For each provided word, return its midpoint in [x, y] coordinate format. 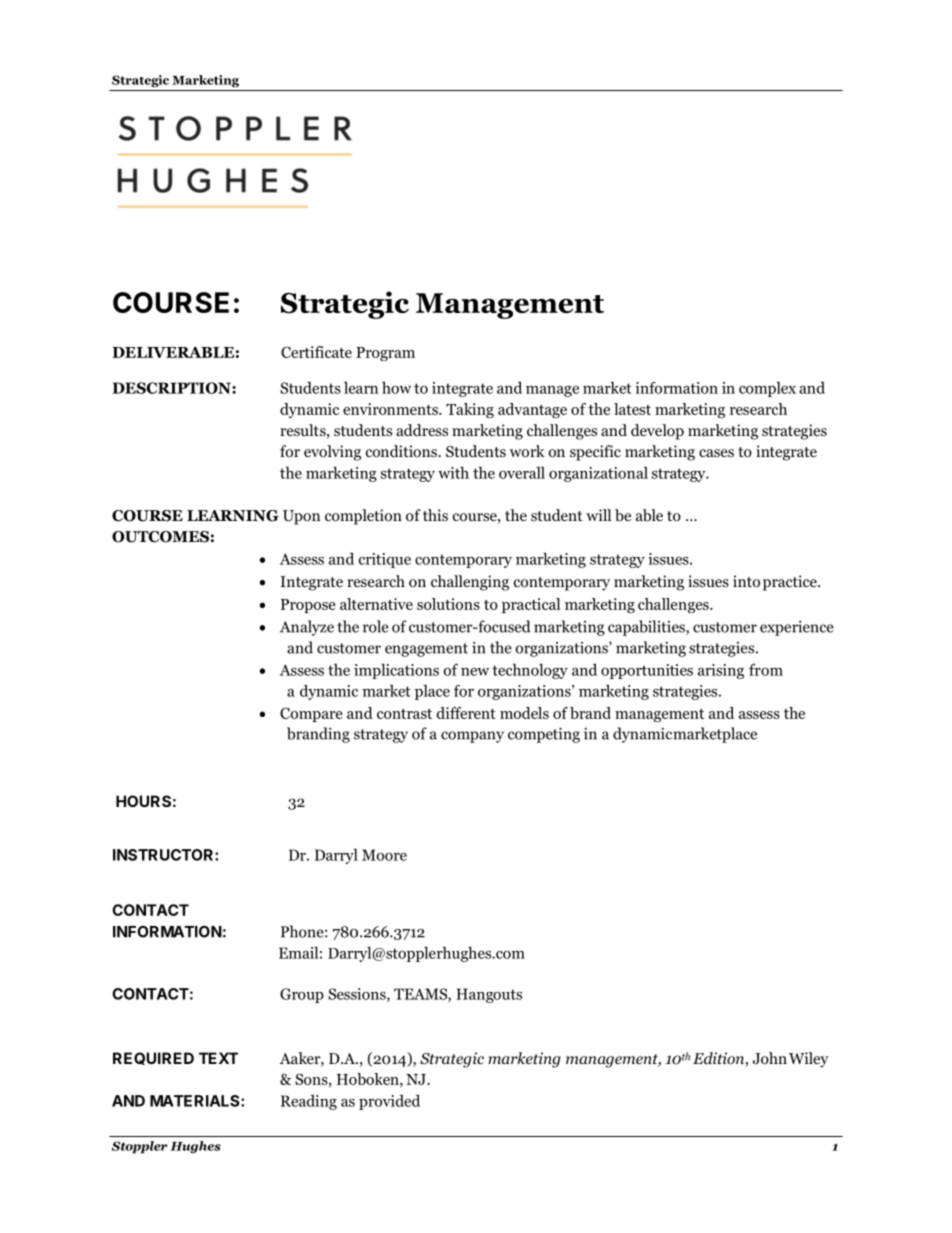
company [472, 737]
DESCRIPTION [172, 388]
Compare [311, 714]
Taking [470, 410]
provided [389, 1102]
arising [721, 671]
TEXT [218, 1058]
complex [767, 389]
